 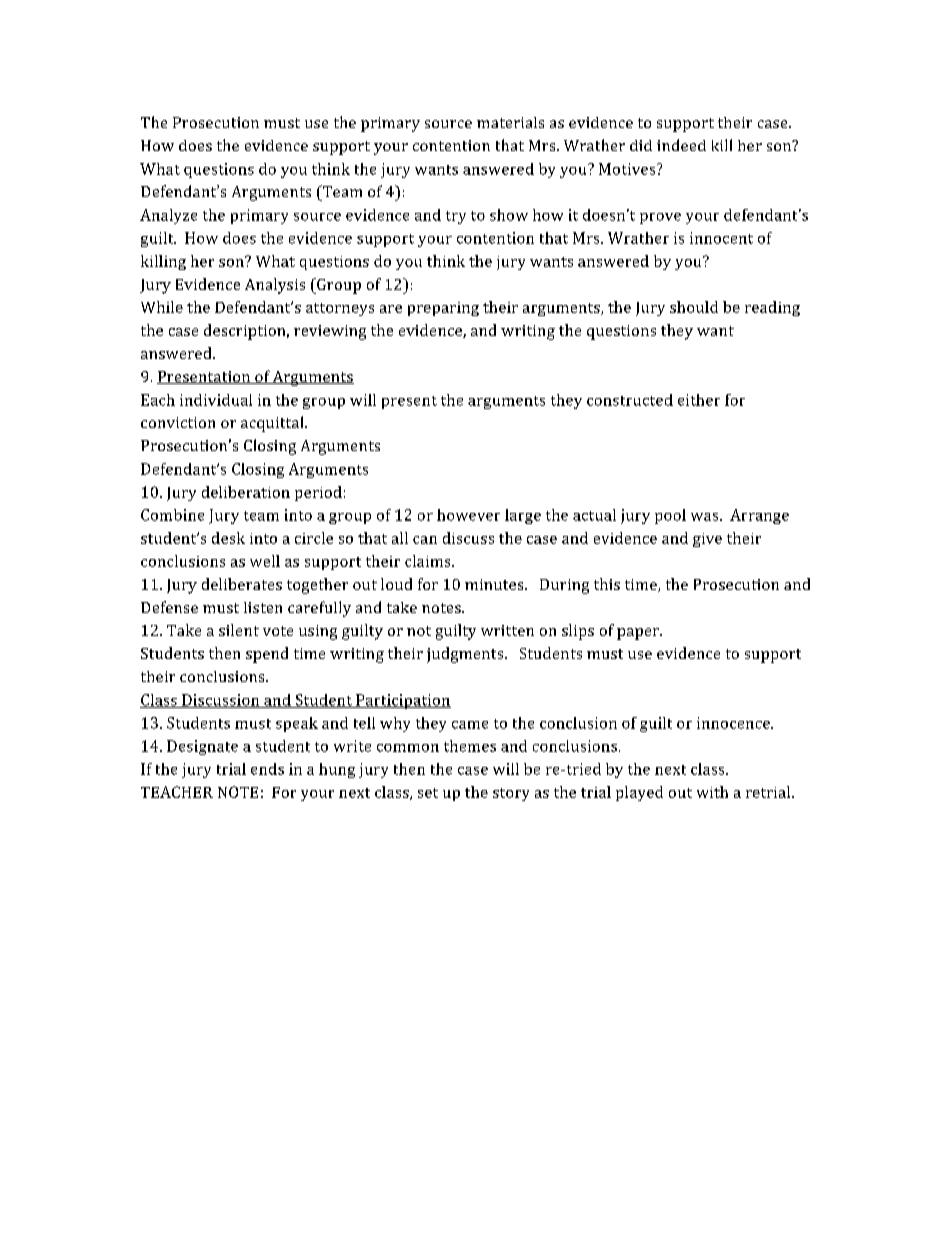 What do you see at coordinates (443, 309) in the document?
I see `preparing` at bounding box center [443, 309].
